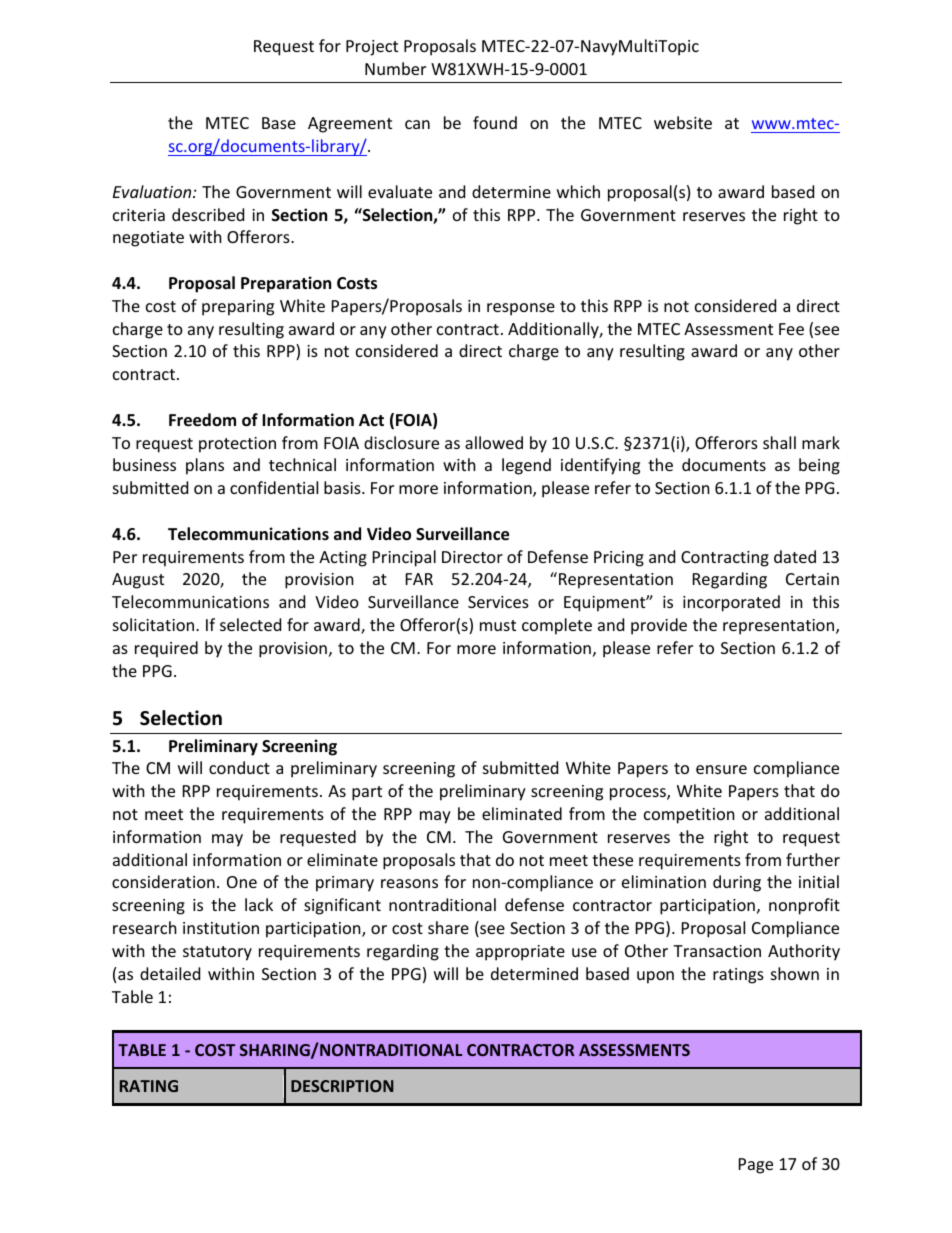  What do you see at coordinates (521, 309) in the screenshot?
I see `response` at bounding box center [521, 309].
